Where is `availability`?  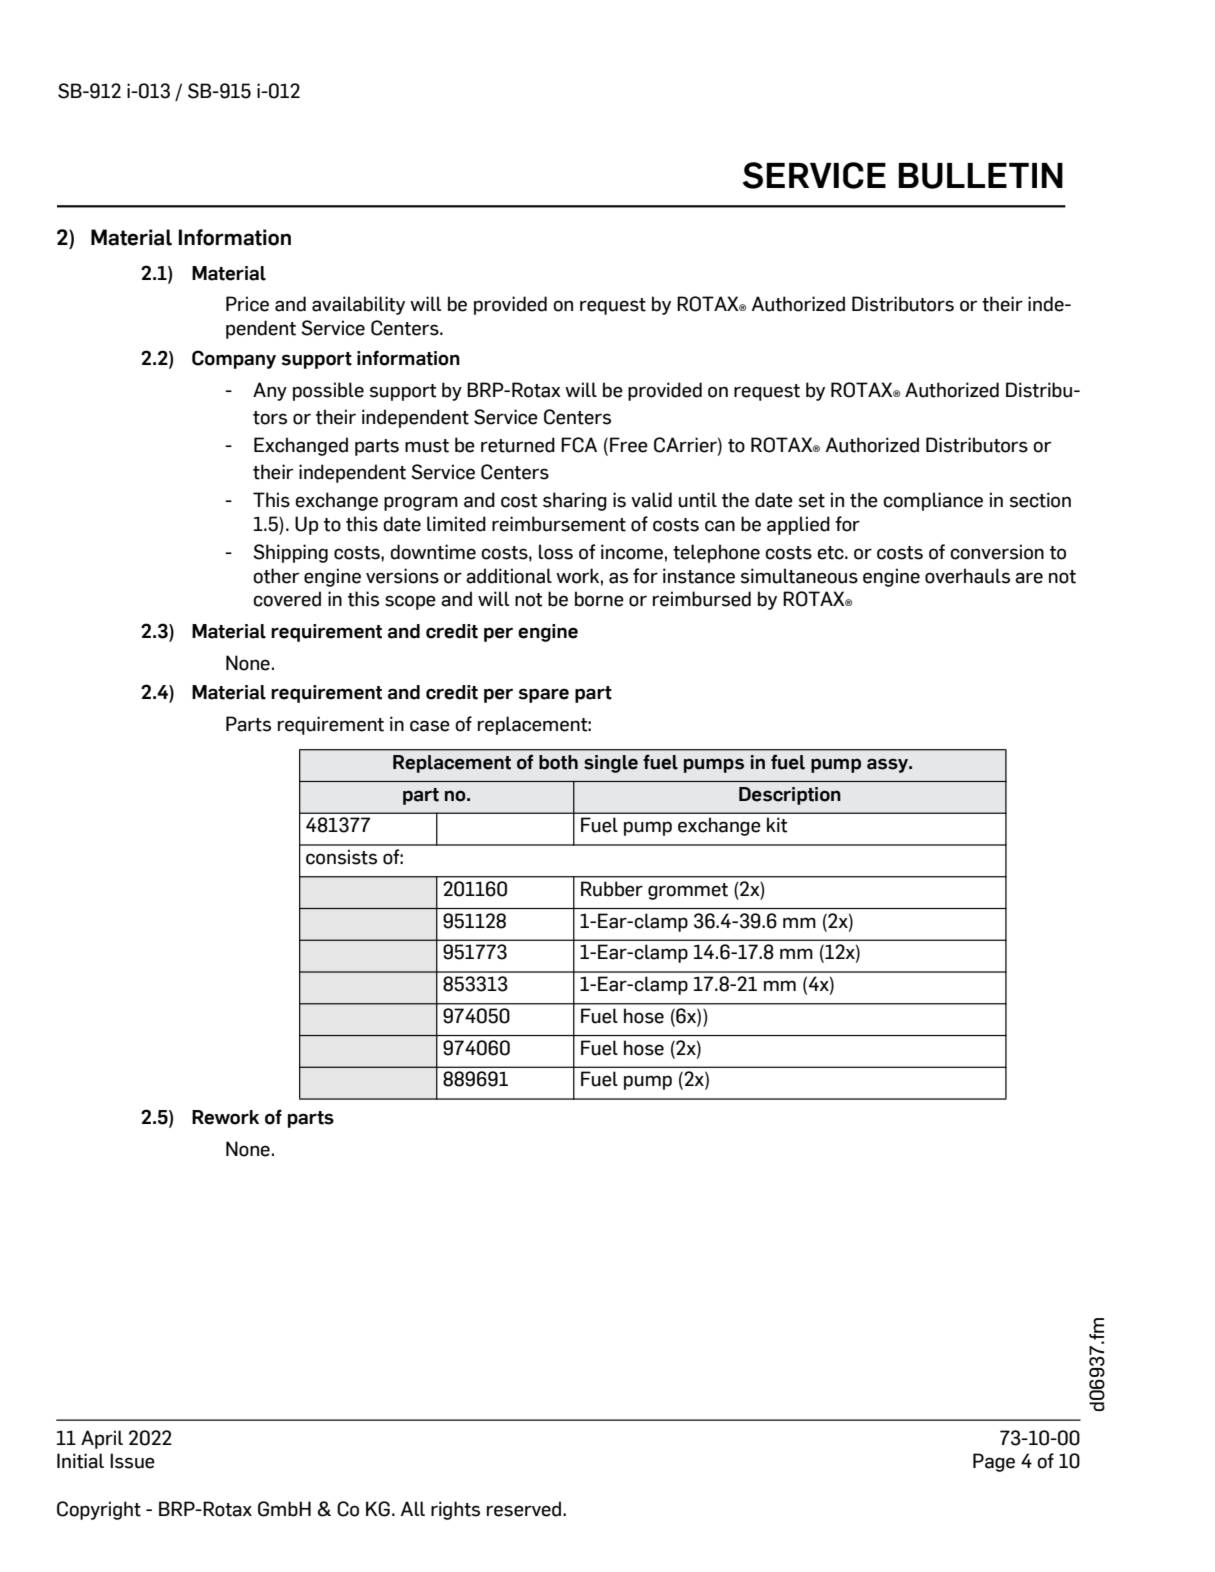
availability is located at coordinates (358, 305).
